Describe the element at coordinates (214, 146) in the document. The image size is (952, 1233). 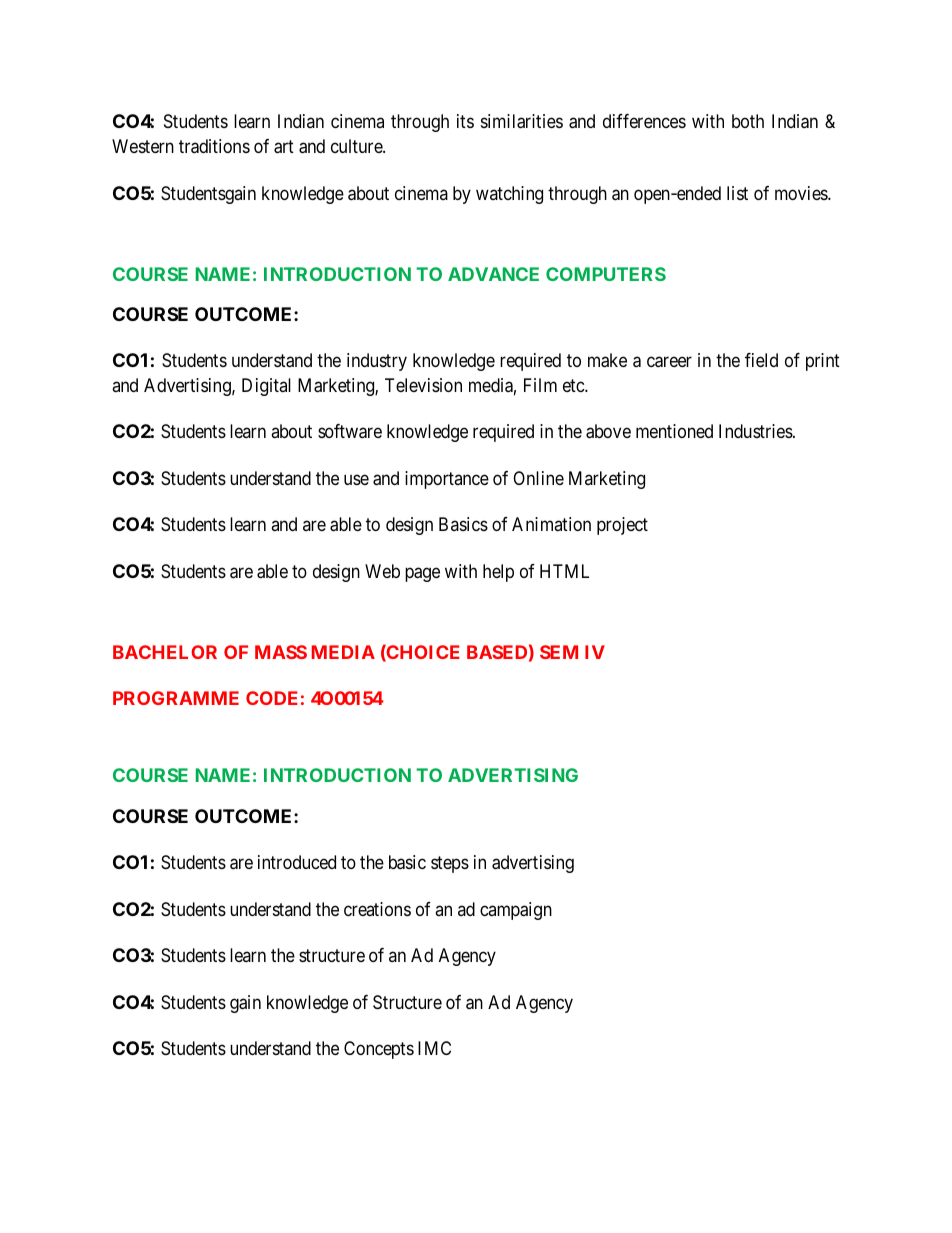
I see `traditions` at that location.
